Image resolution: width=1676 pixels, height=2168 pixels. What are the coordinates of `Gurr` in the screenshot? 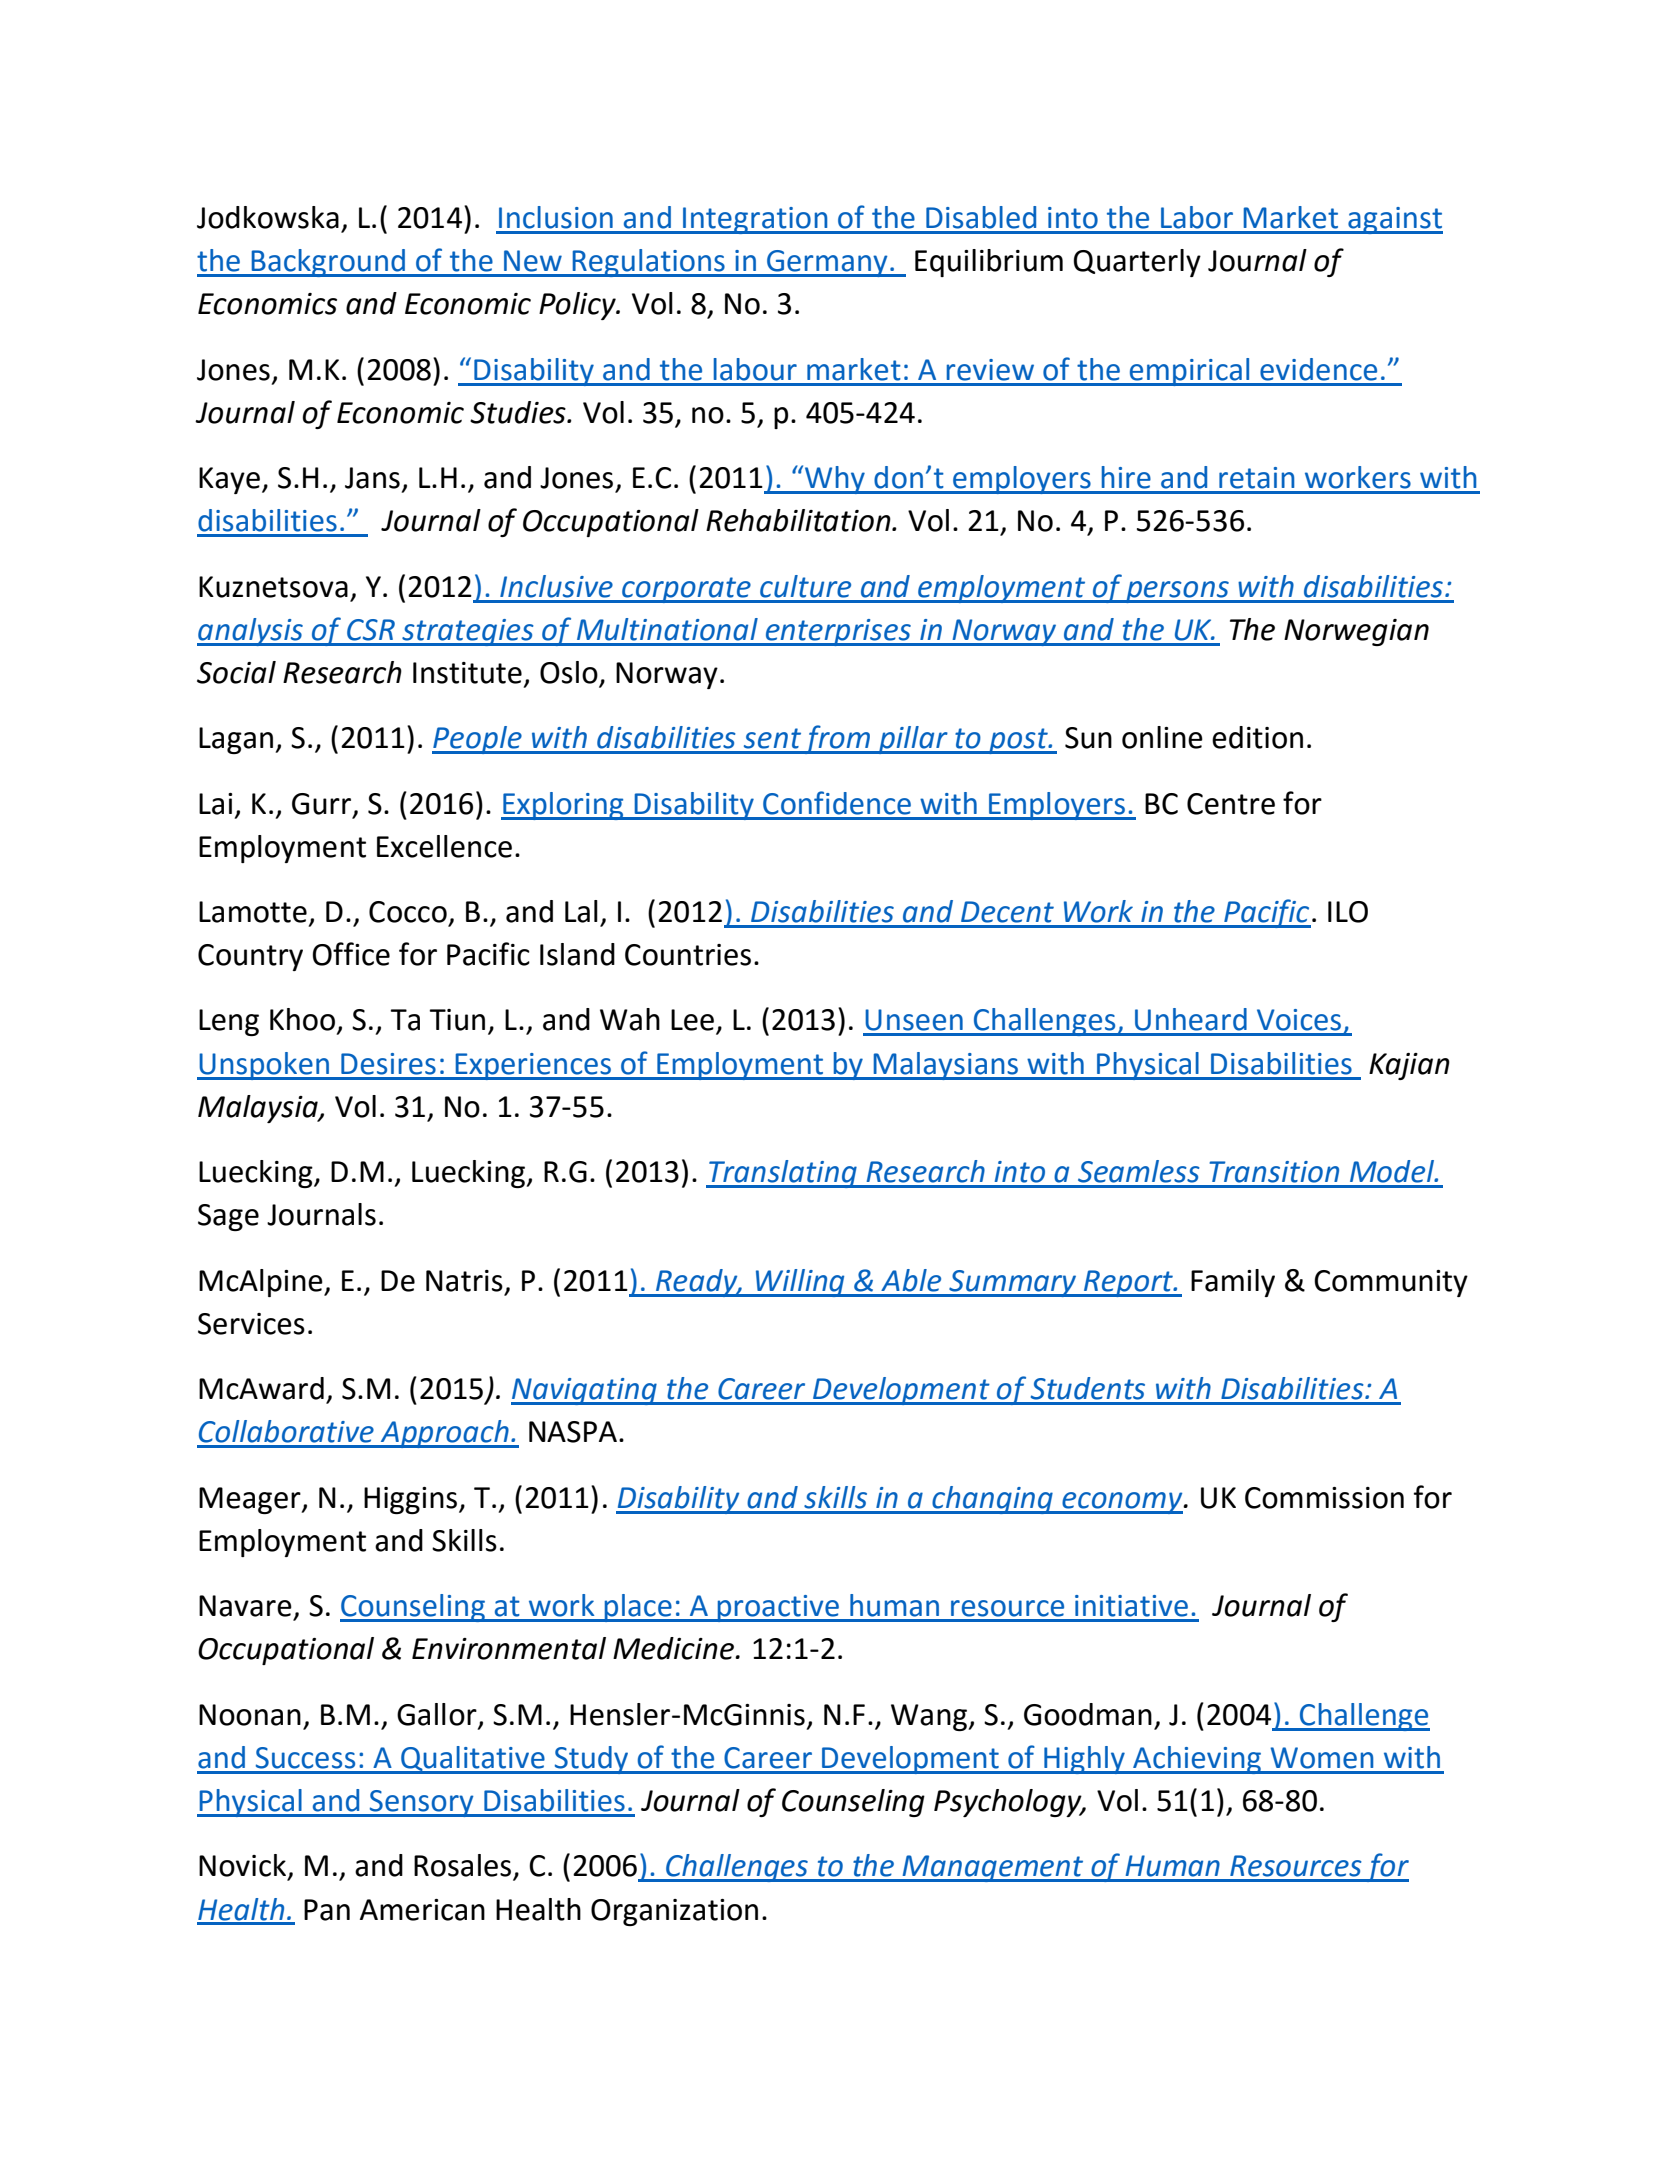 It's located at (323, 805).
